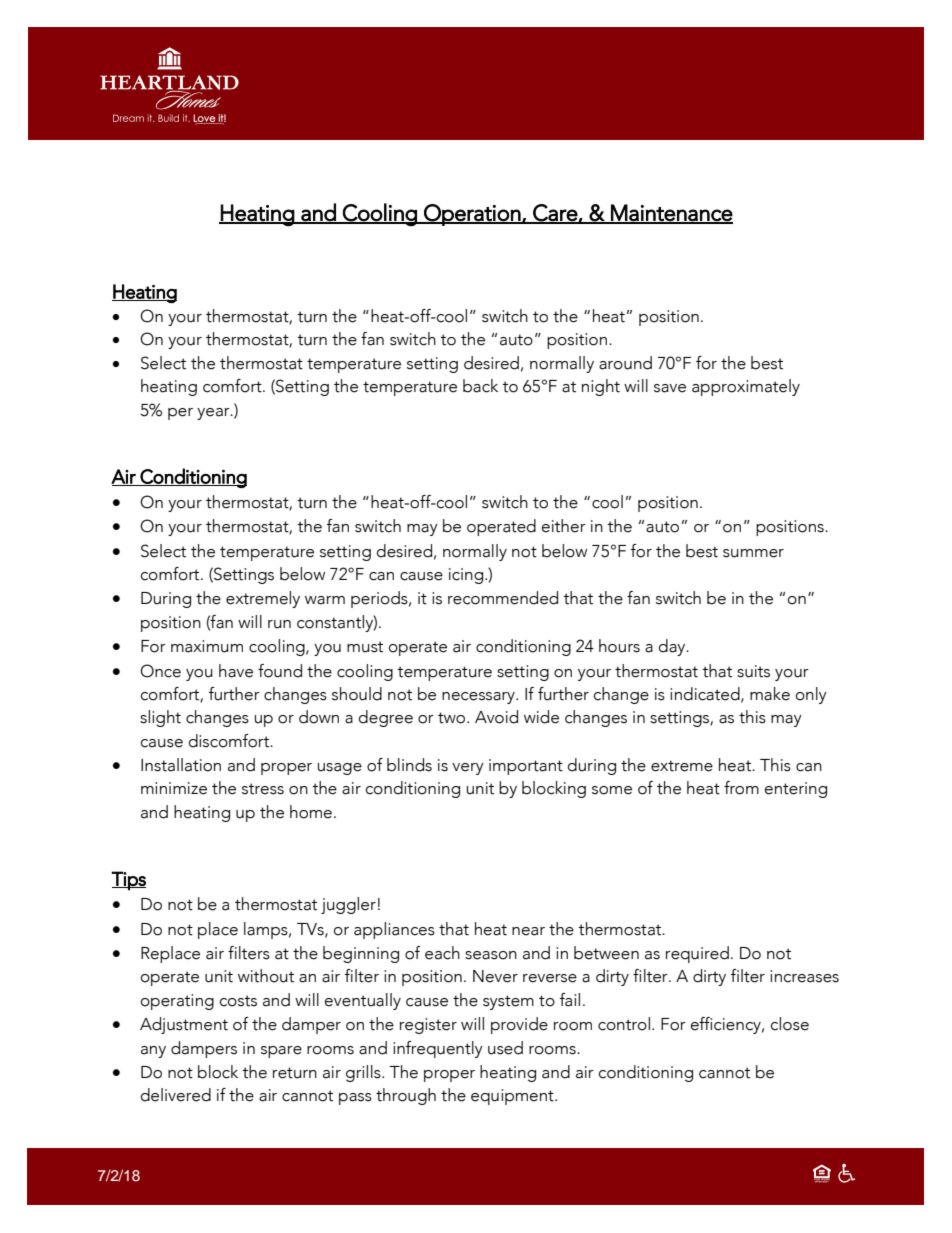 The image size is (952, 1233). Describe the element at coordinates (741, 788) in the image. I see `from` at that location.
